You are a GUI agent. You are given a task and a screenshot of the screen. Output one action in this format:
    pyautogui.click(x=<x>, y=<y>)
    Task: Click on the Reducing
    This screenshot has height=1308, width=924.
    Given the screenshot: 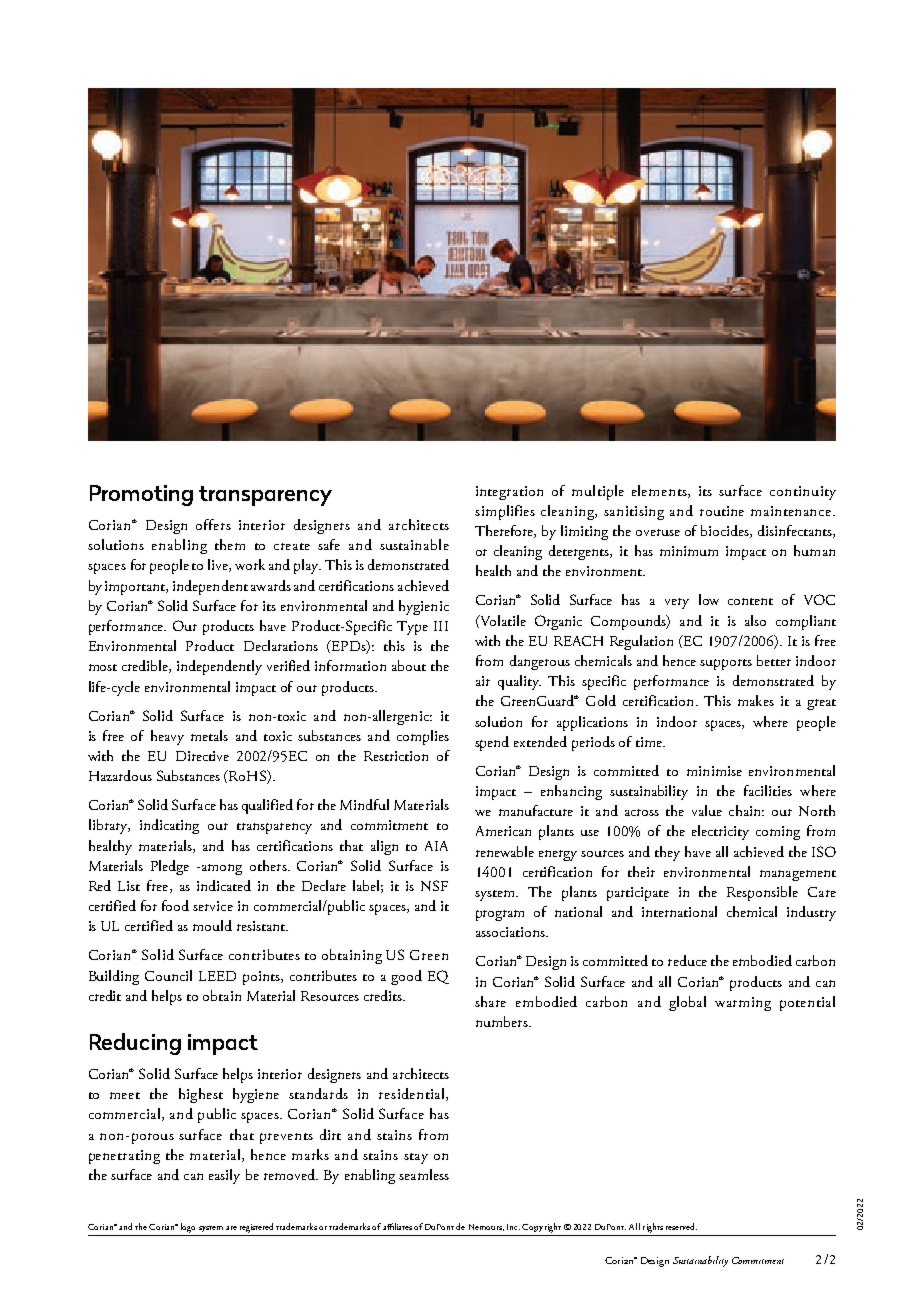 What is the action you would take?
    pyautogui.click(x=135, y=1044)
